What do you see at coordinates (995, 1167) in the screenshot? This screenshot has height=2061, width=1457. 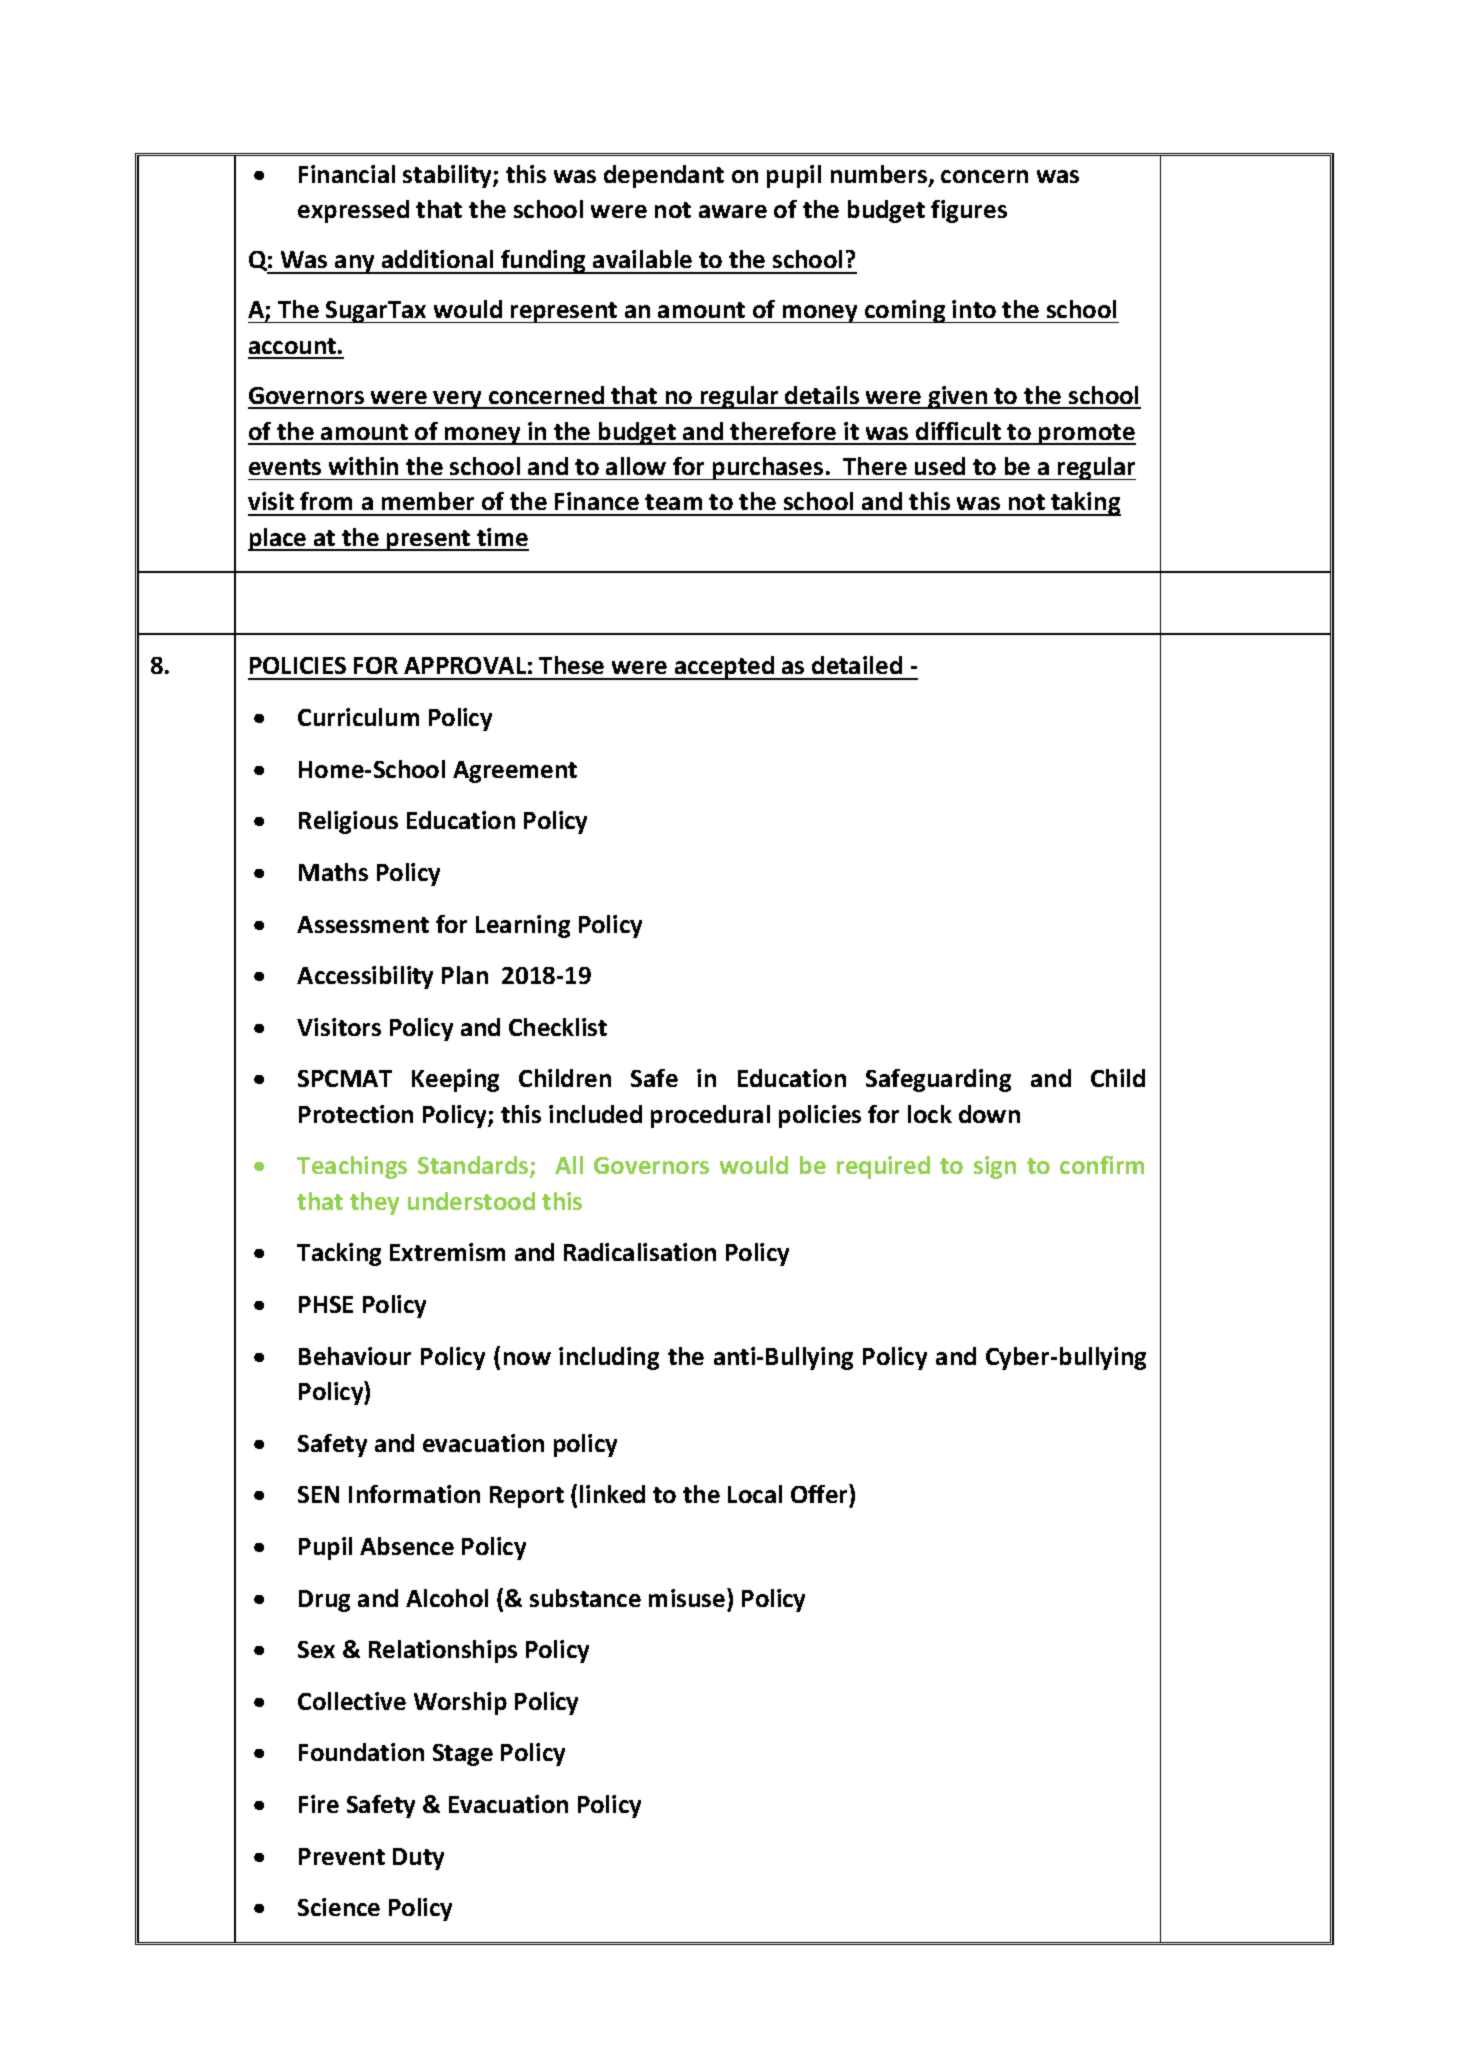 I see `sign` at bounding box center [995, 1167].
